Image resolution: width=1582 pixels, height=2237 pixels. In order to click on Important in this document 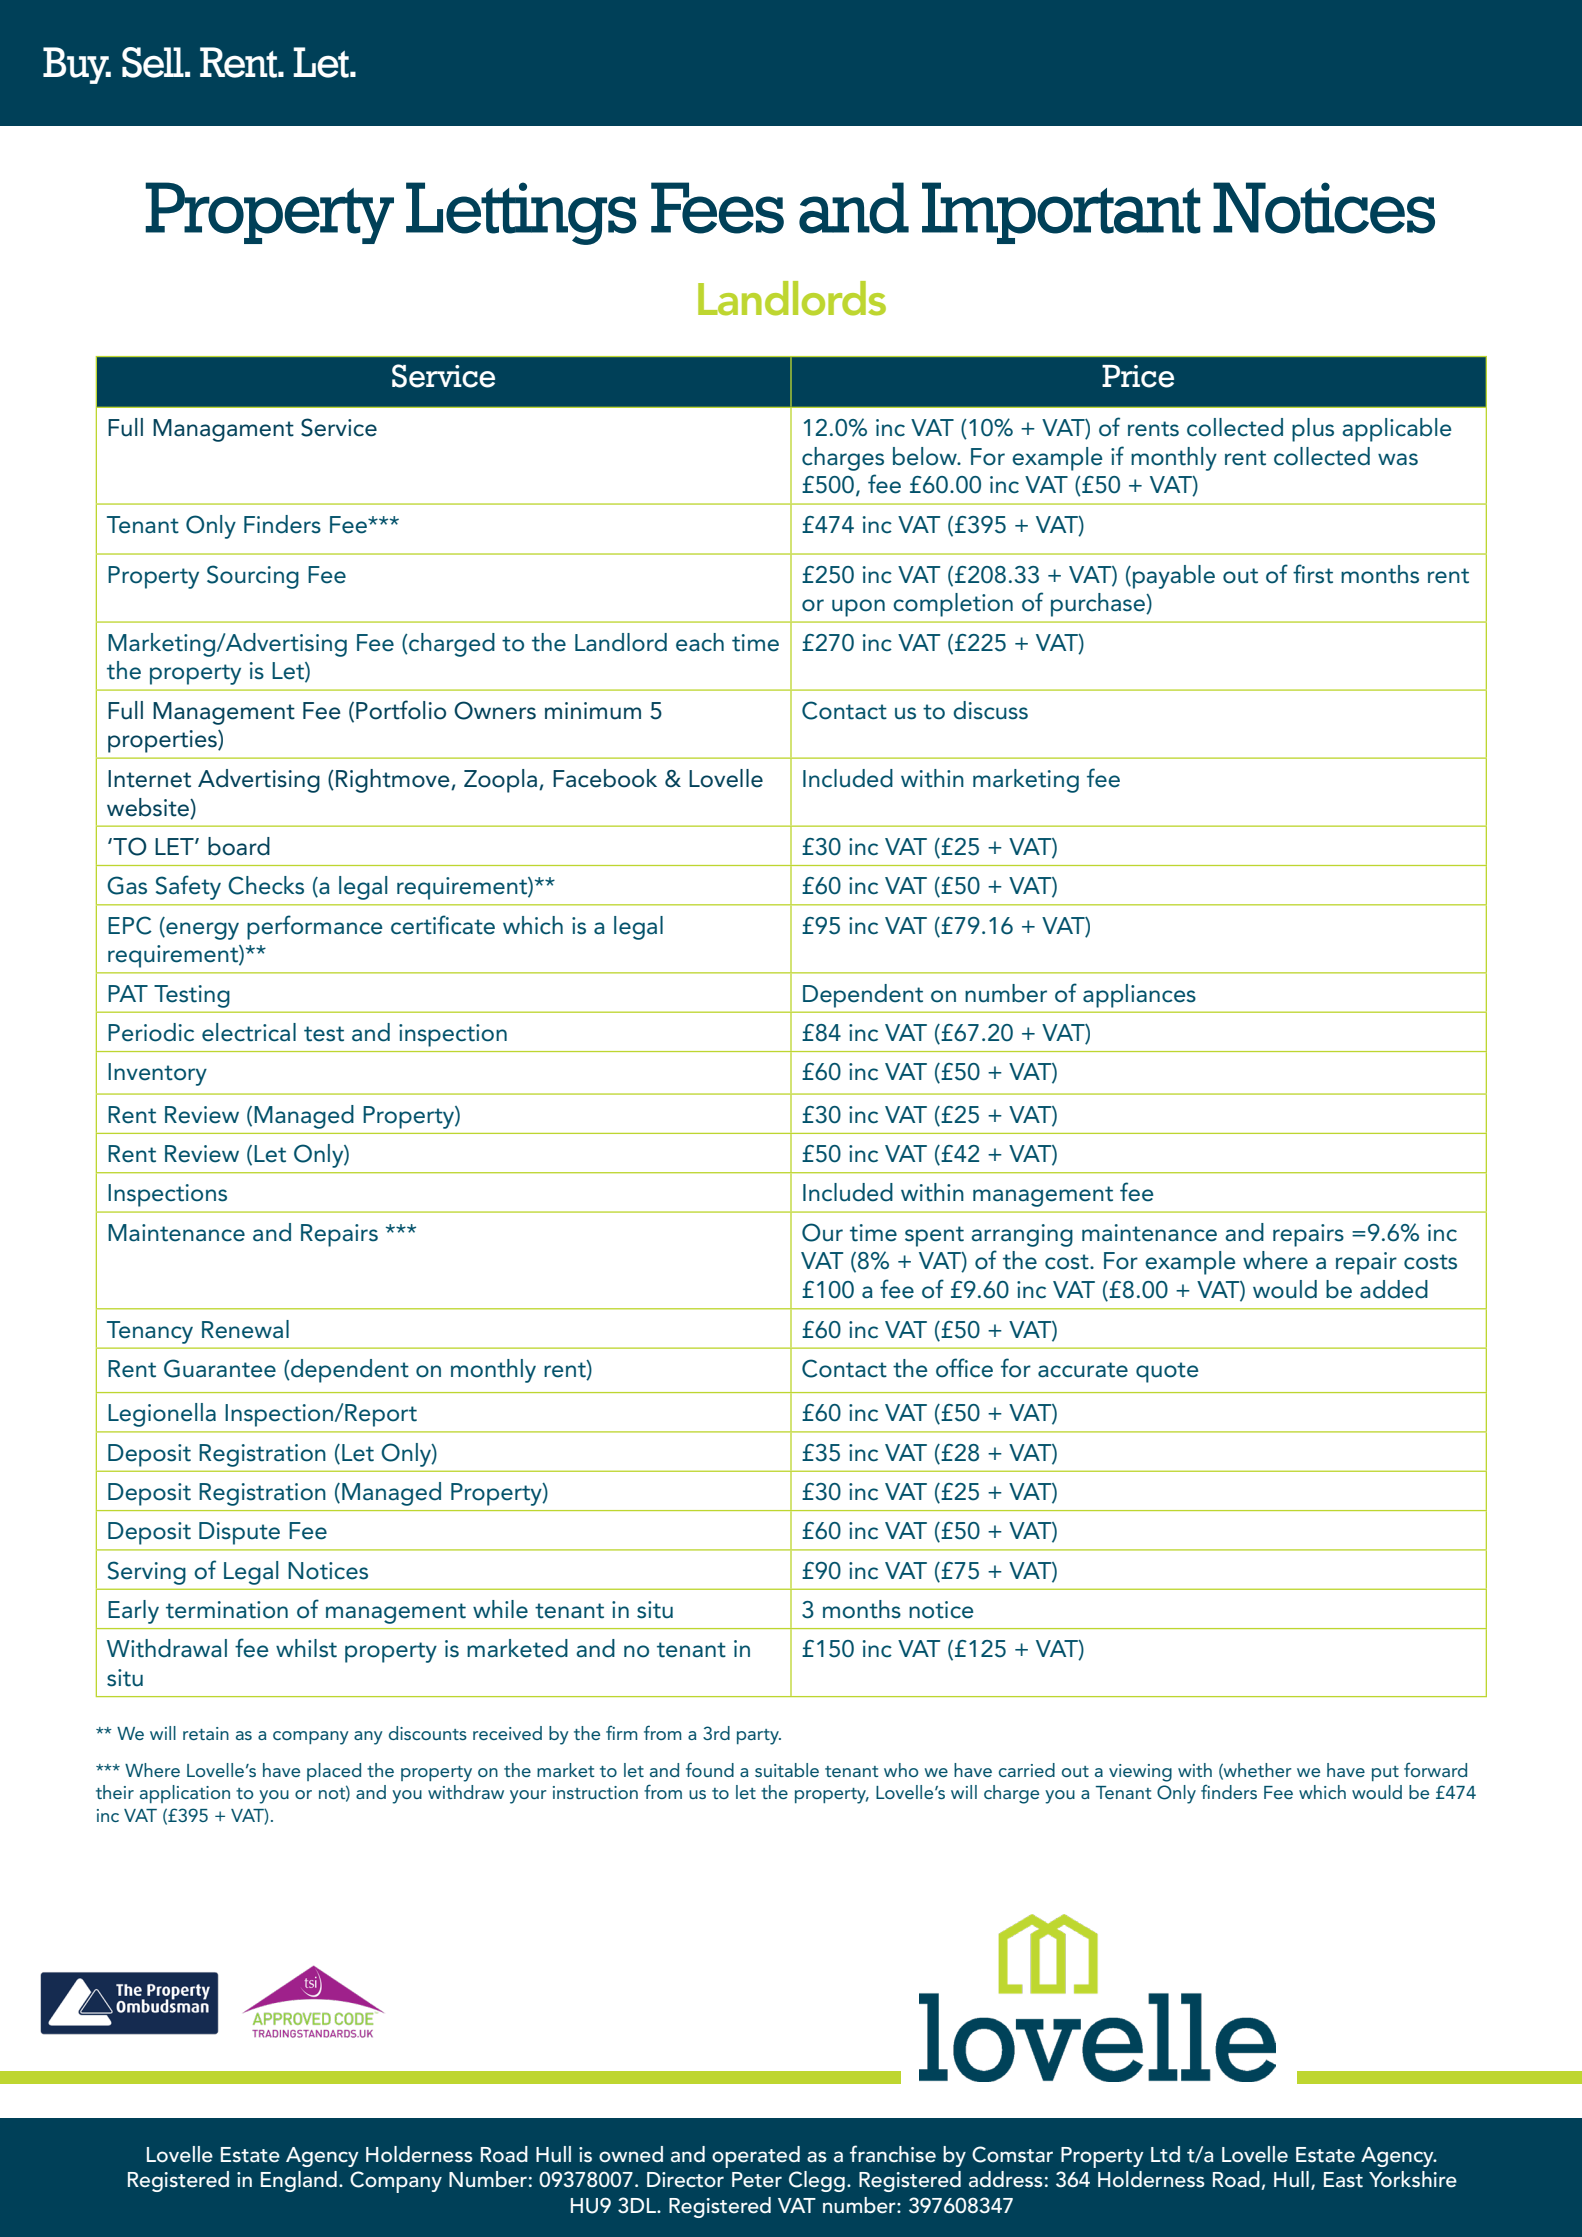, I will do `click(1061, 213)`.
